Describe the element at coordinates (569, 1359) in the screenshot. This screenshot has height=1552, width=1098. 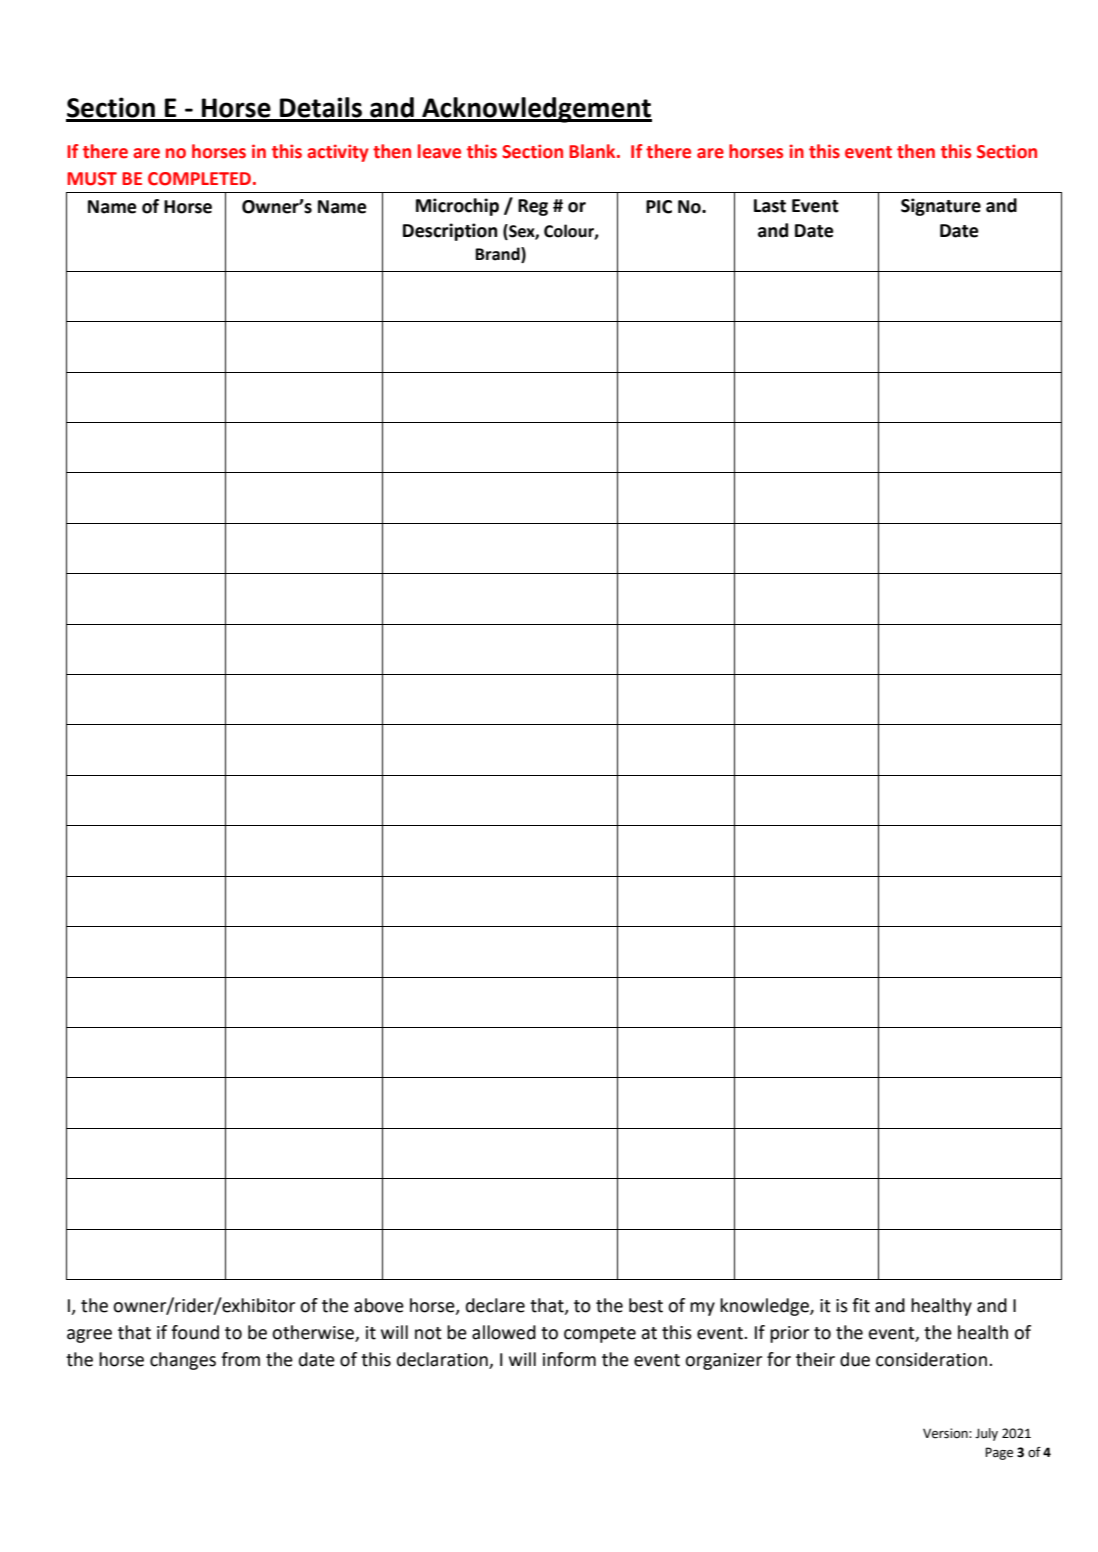
I see `inform` at that location.
